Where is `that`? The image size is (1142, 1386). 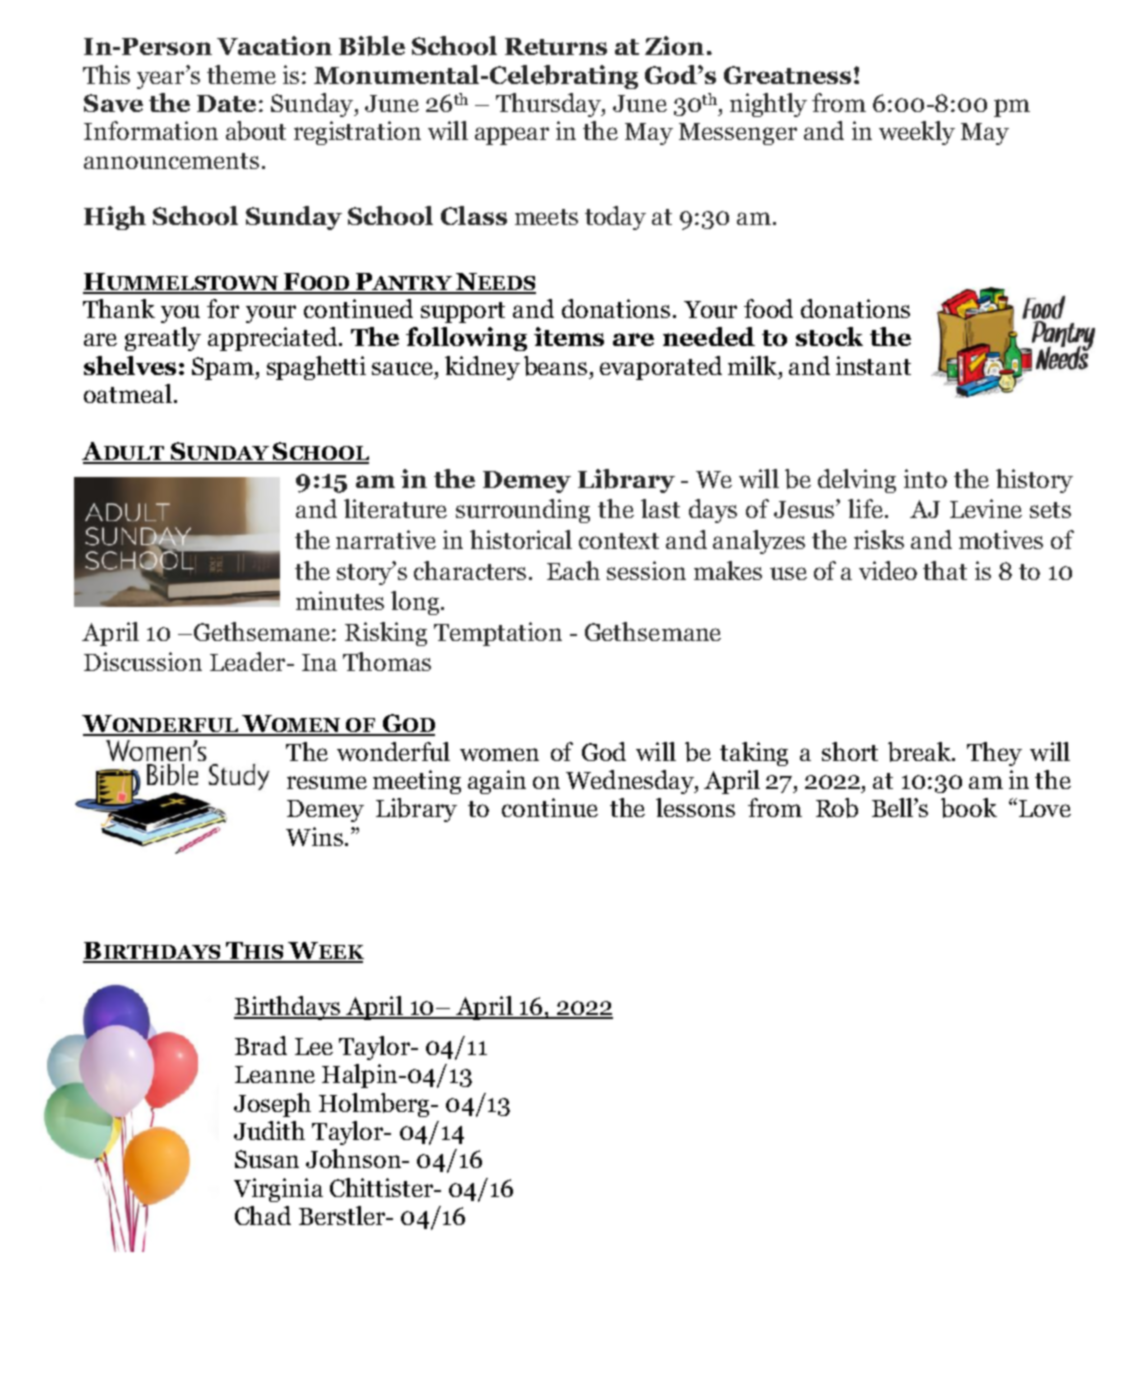
that is located at coordinates (945, 570).
